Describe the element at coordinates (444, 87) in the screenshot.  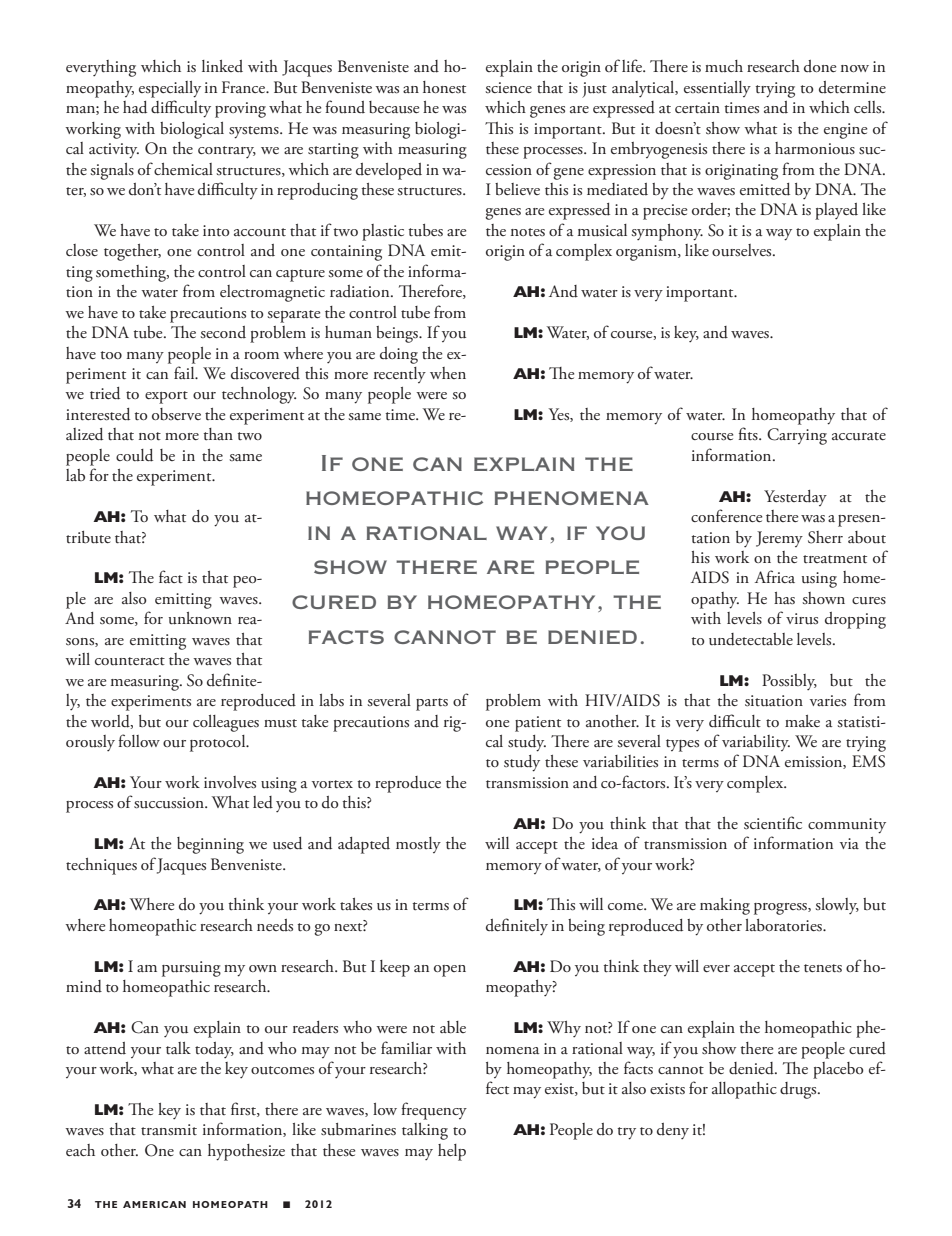
I see `honest` at that location.
